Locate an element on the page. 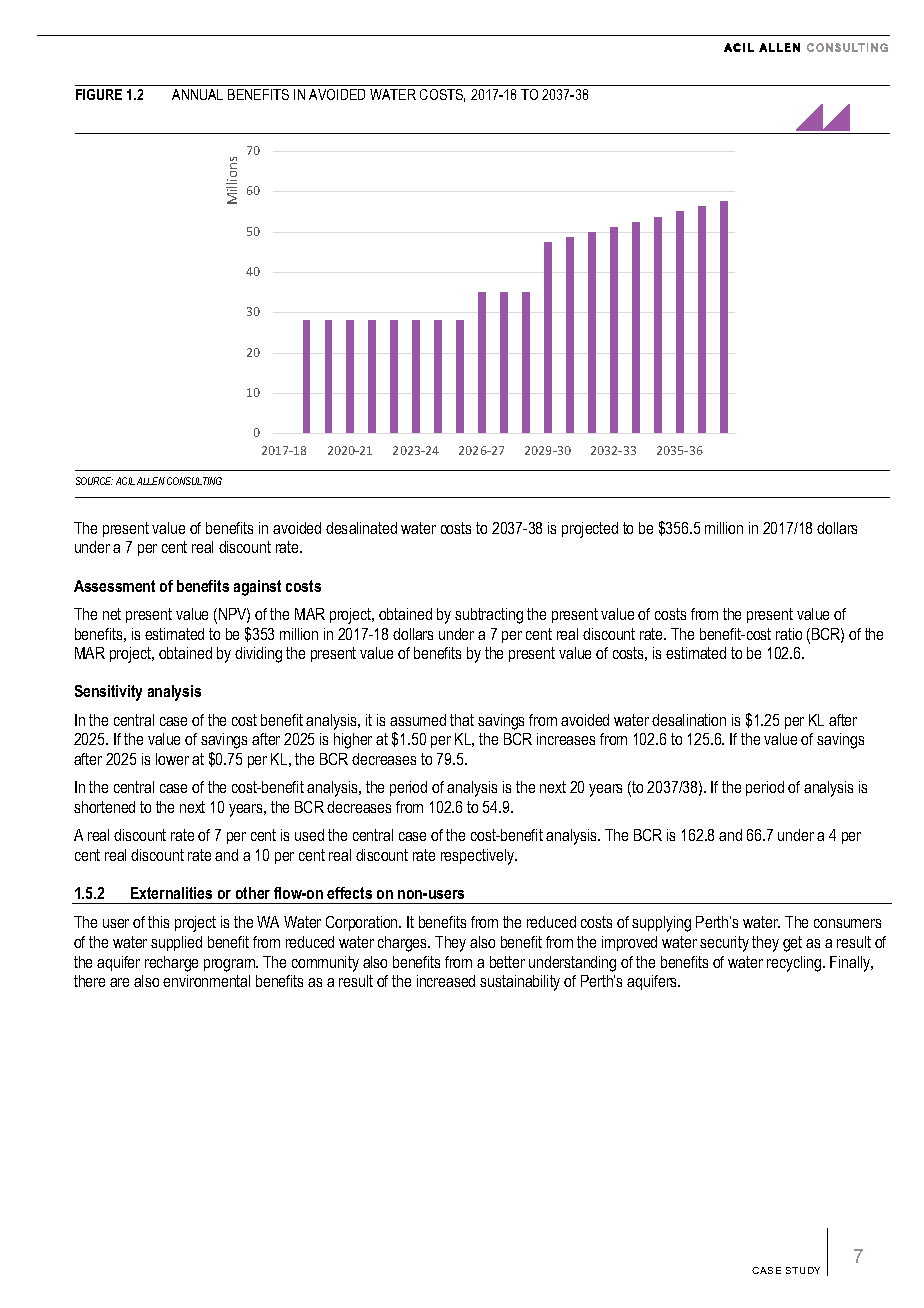 The height and width of the page is (1308, 924). Sensitivity is located at coordinates (108, 693).
